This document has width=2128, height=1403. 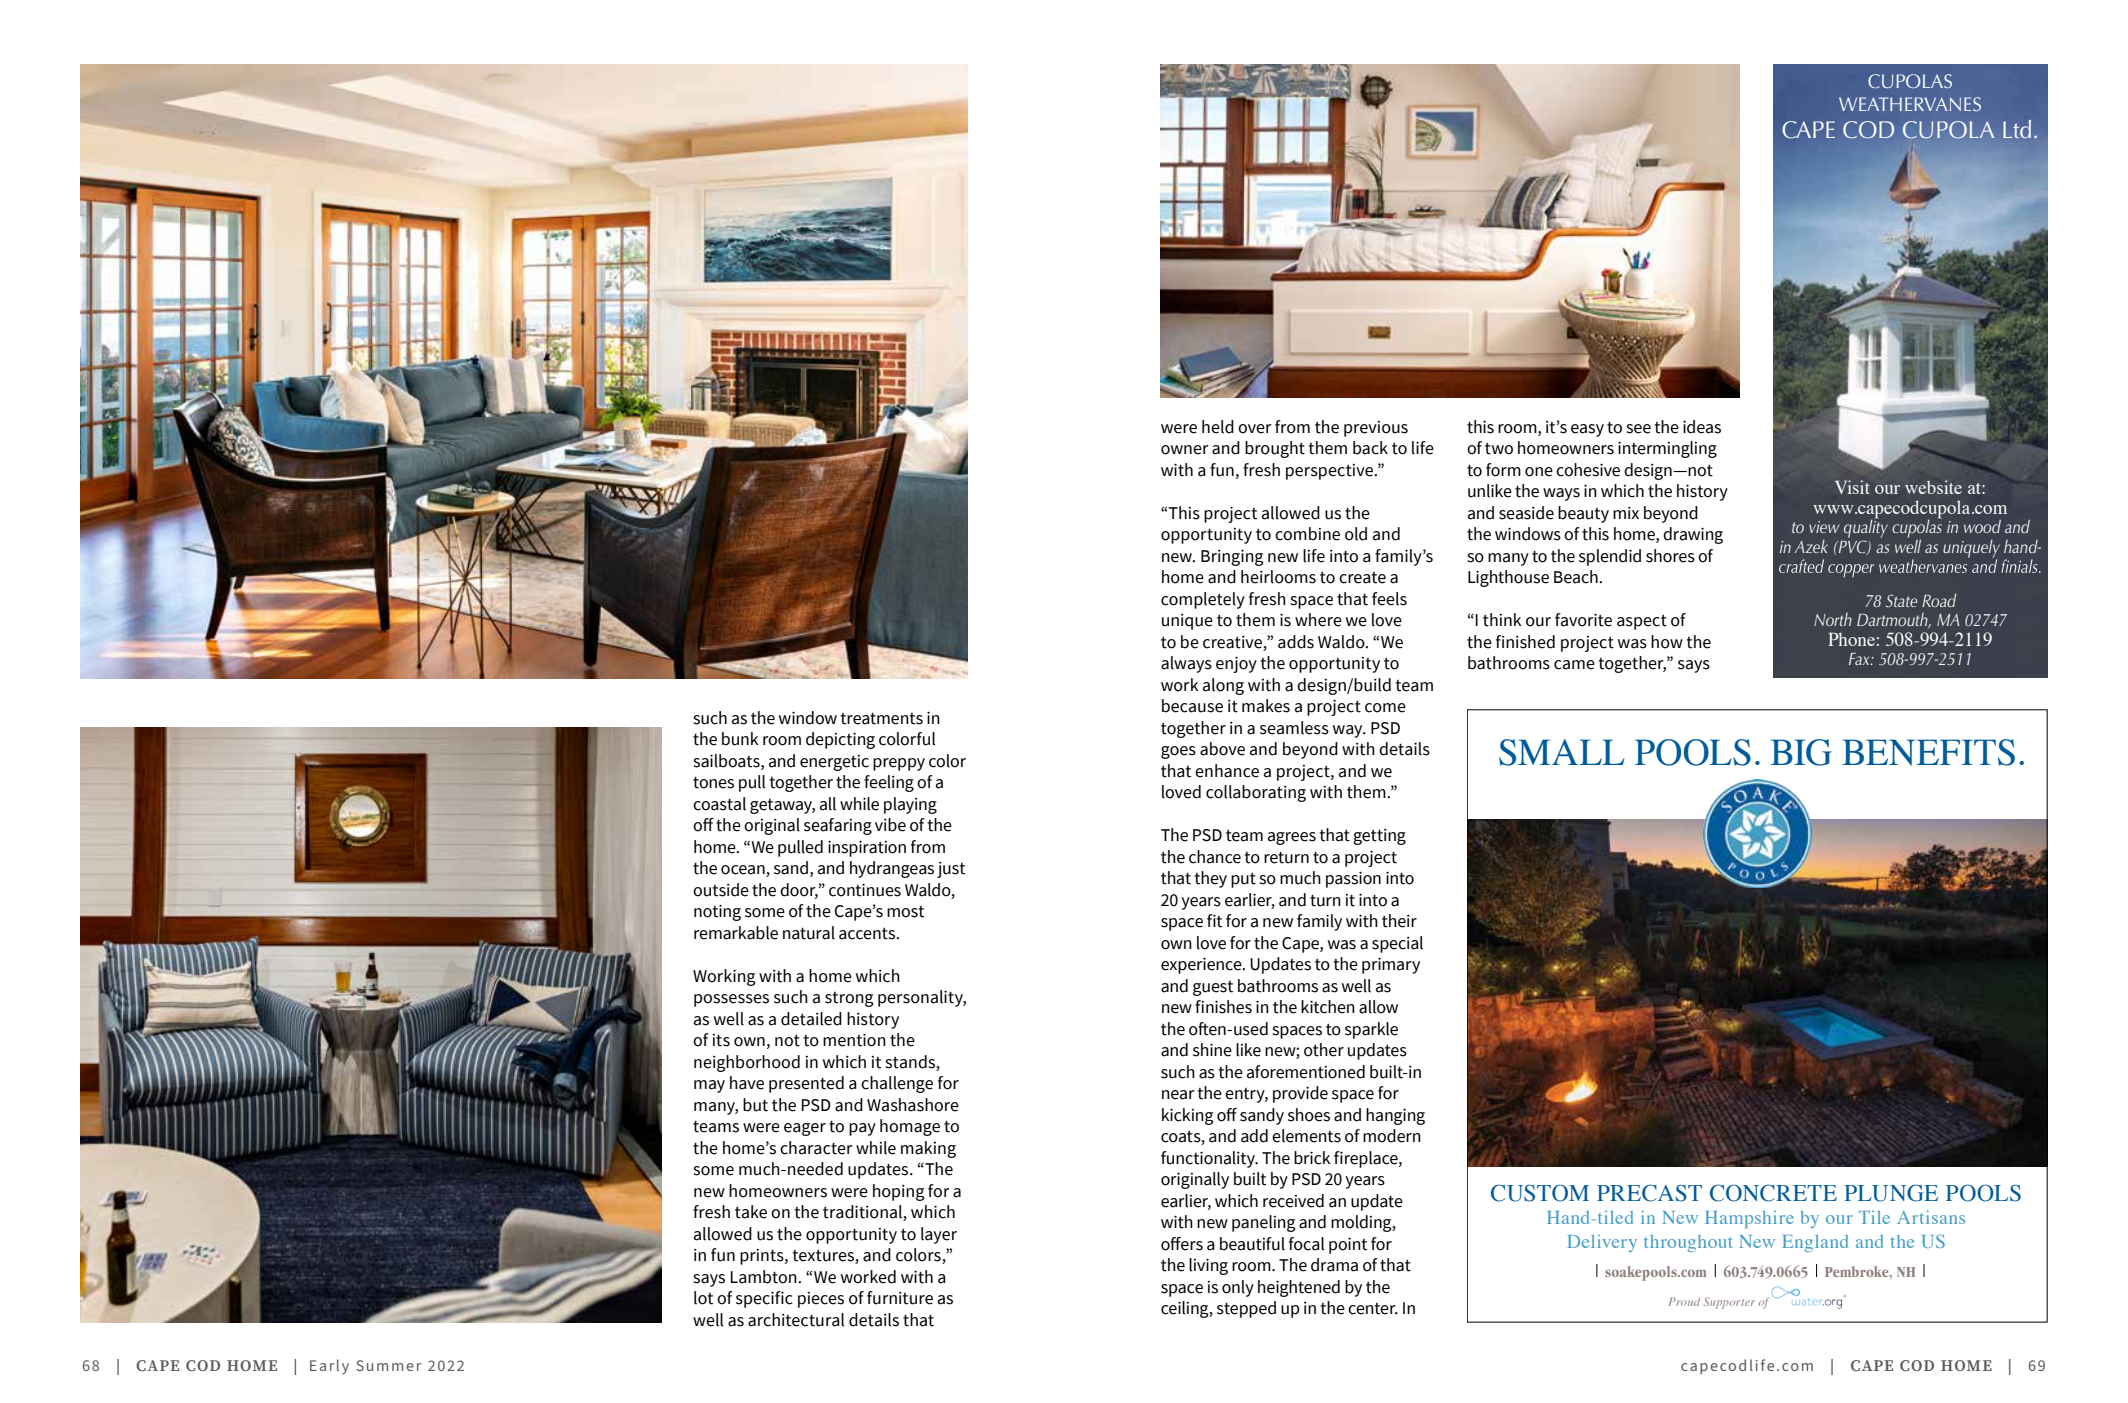 What do you see at coordinates (1370, 448) in the document?
I see `back` at bounding box center [1370, 448].
